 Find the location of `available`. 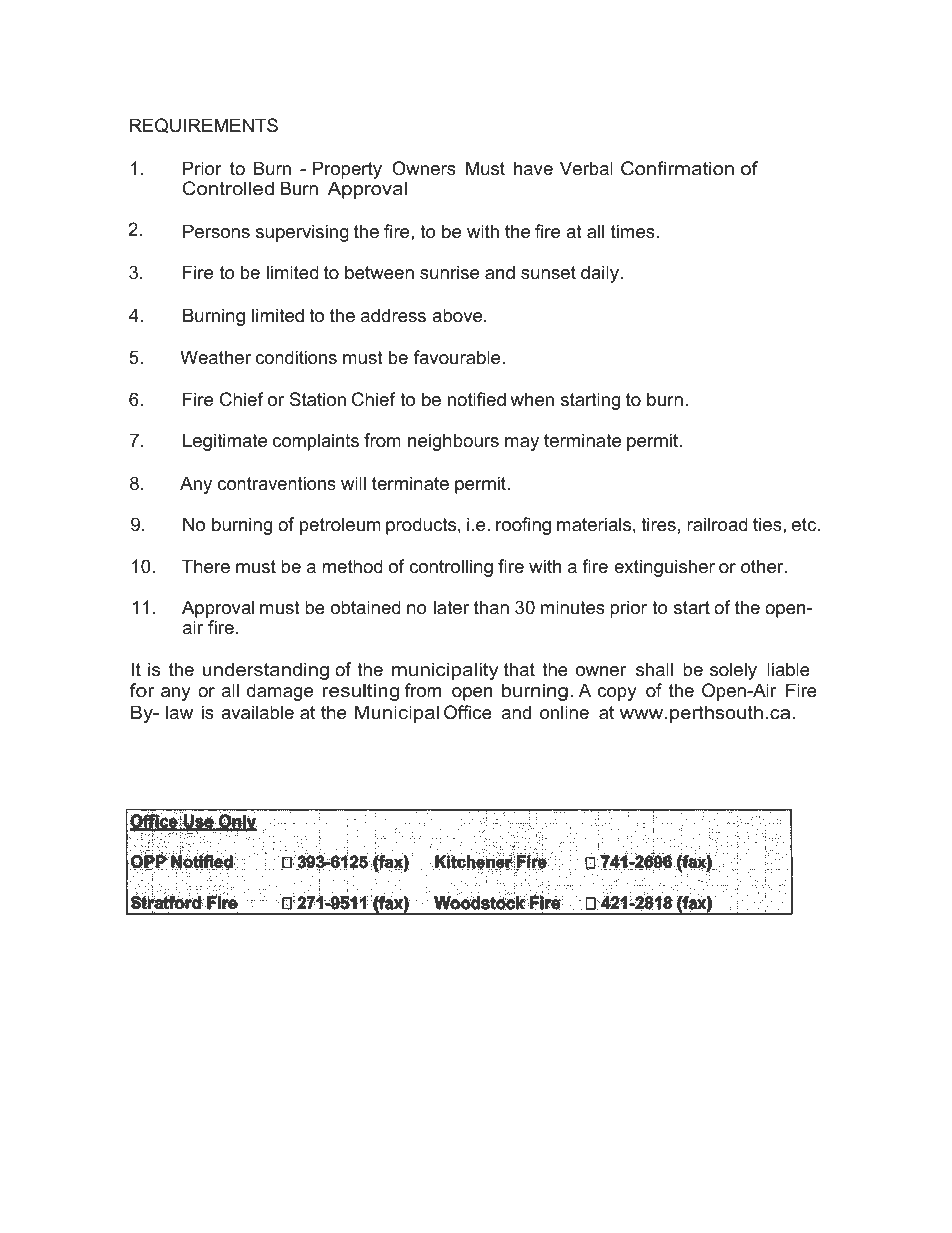

available is located at coordinates (257, 712).
